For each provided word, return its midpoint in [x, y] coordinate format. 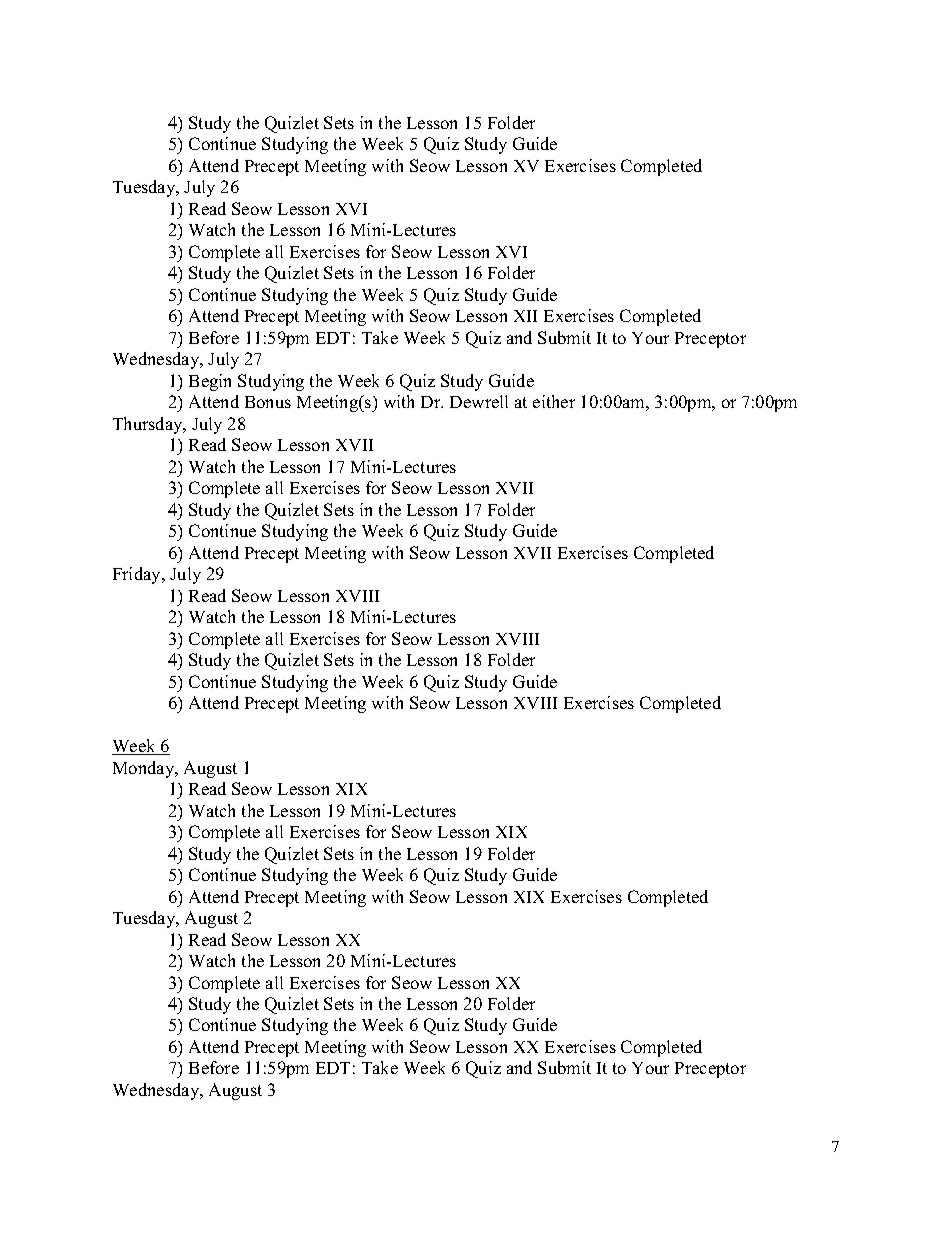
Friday [138, 575]
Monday [145, 769]
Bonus [268, 402]
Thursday [149, 425]
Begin [210, 382]
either [554, 401]
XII [525, 316]
